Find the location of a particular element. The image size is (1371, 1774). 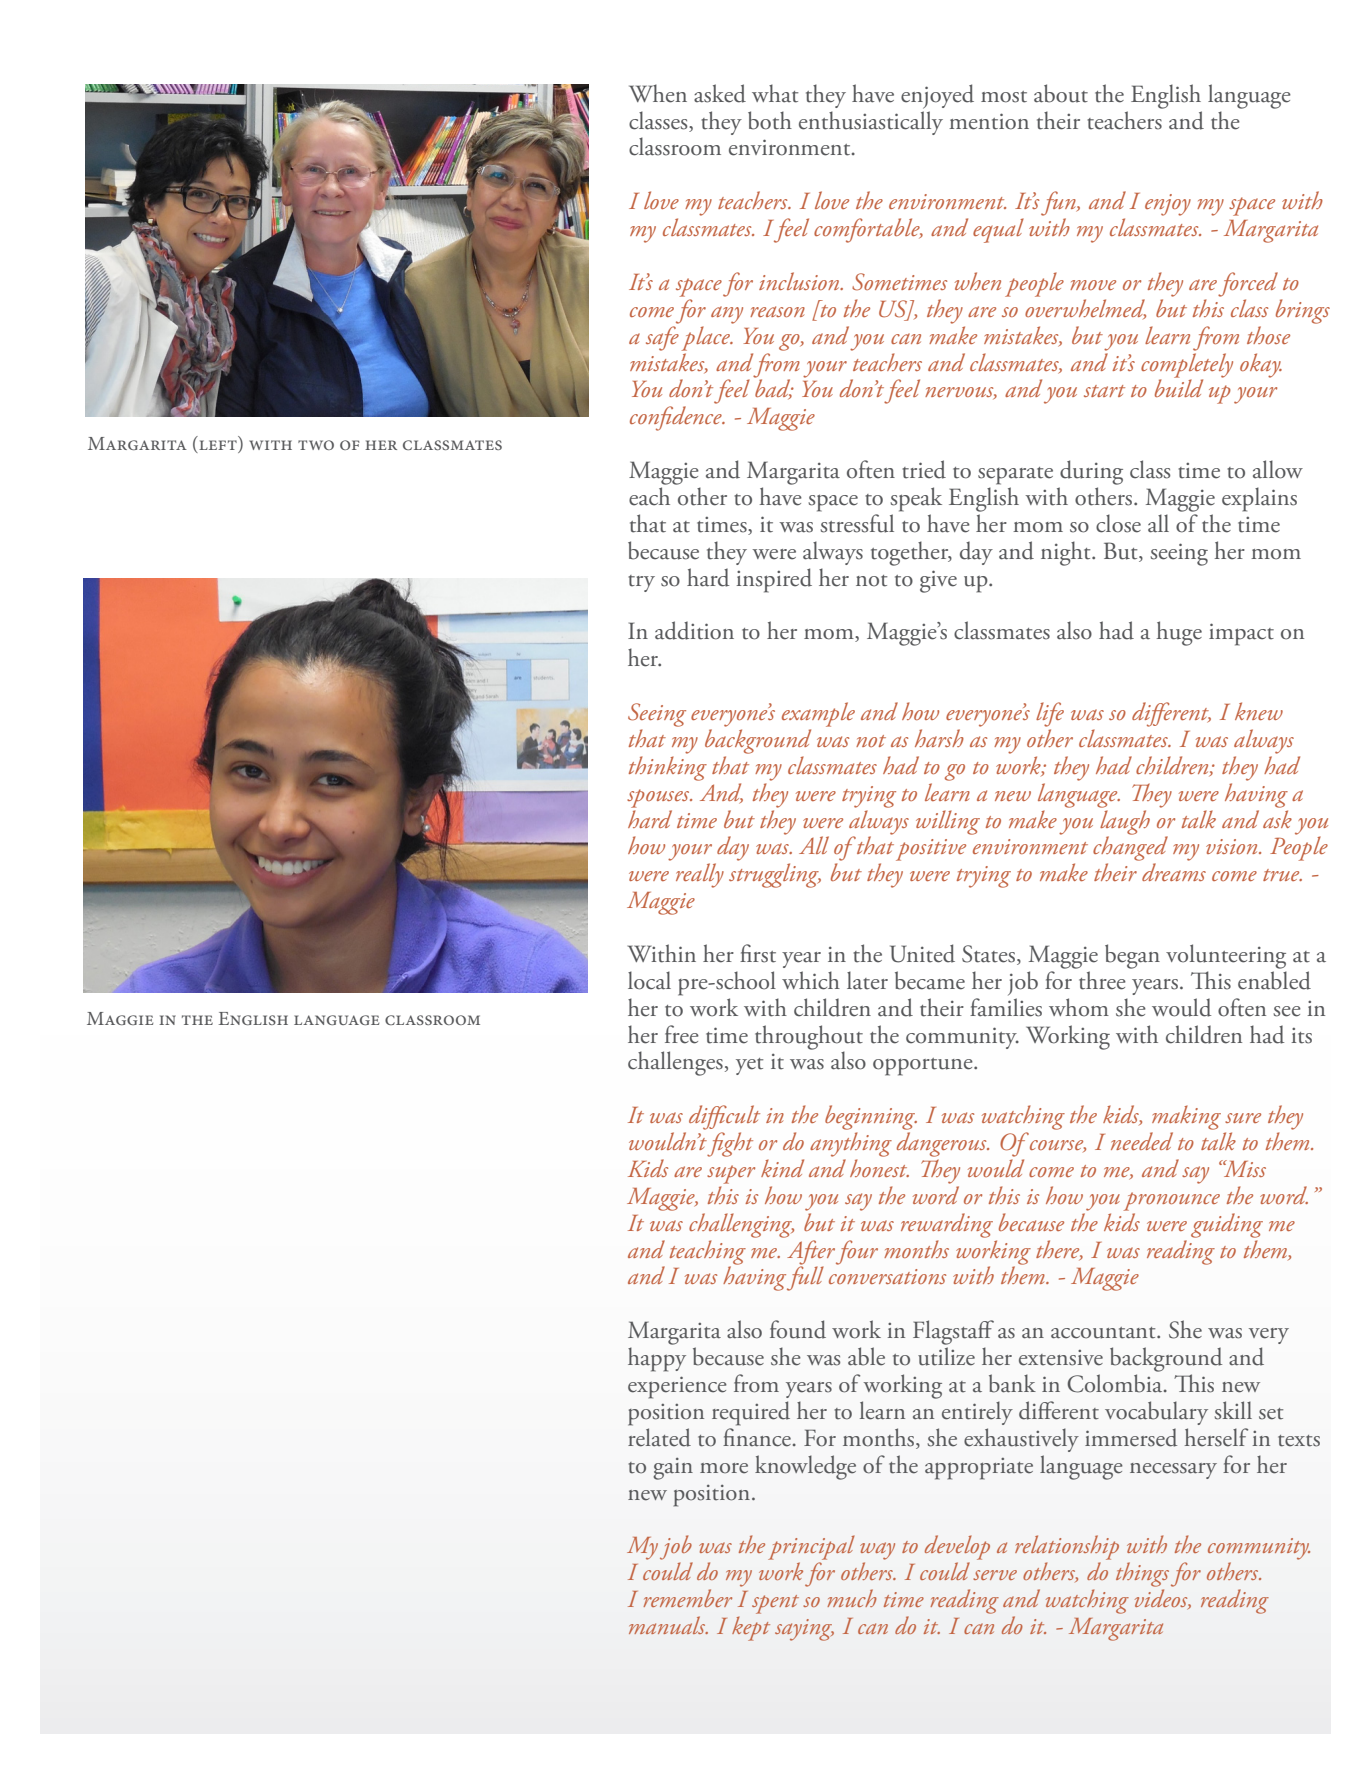

spouses is located at coordinates (659, 798).
